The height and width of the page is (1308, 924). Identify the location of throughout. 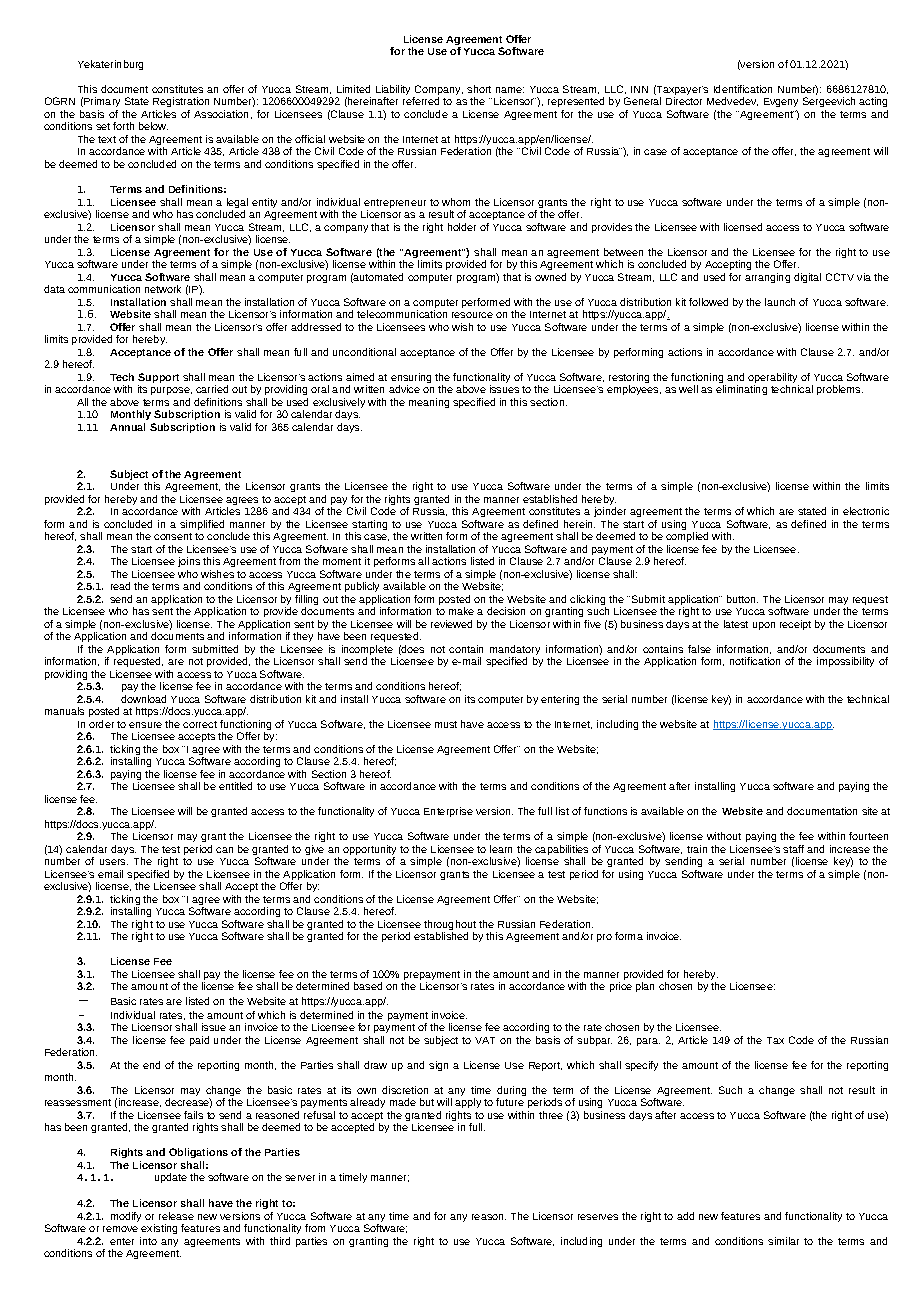
(450, 926).
